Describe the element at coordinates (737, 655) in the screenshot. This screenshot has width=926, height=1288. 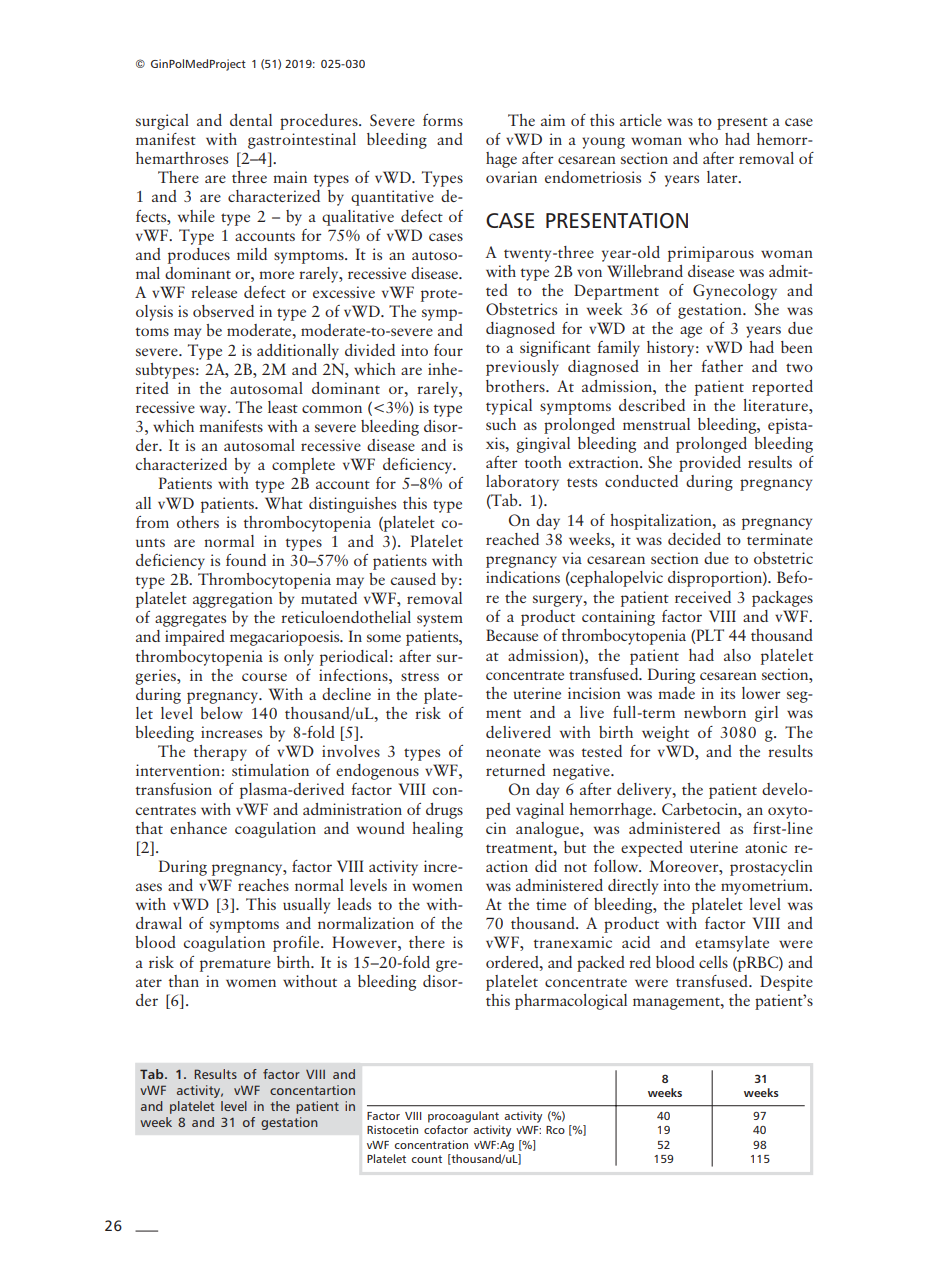
I see `also` at that location.
